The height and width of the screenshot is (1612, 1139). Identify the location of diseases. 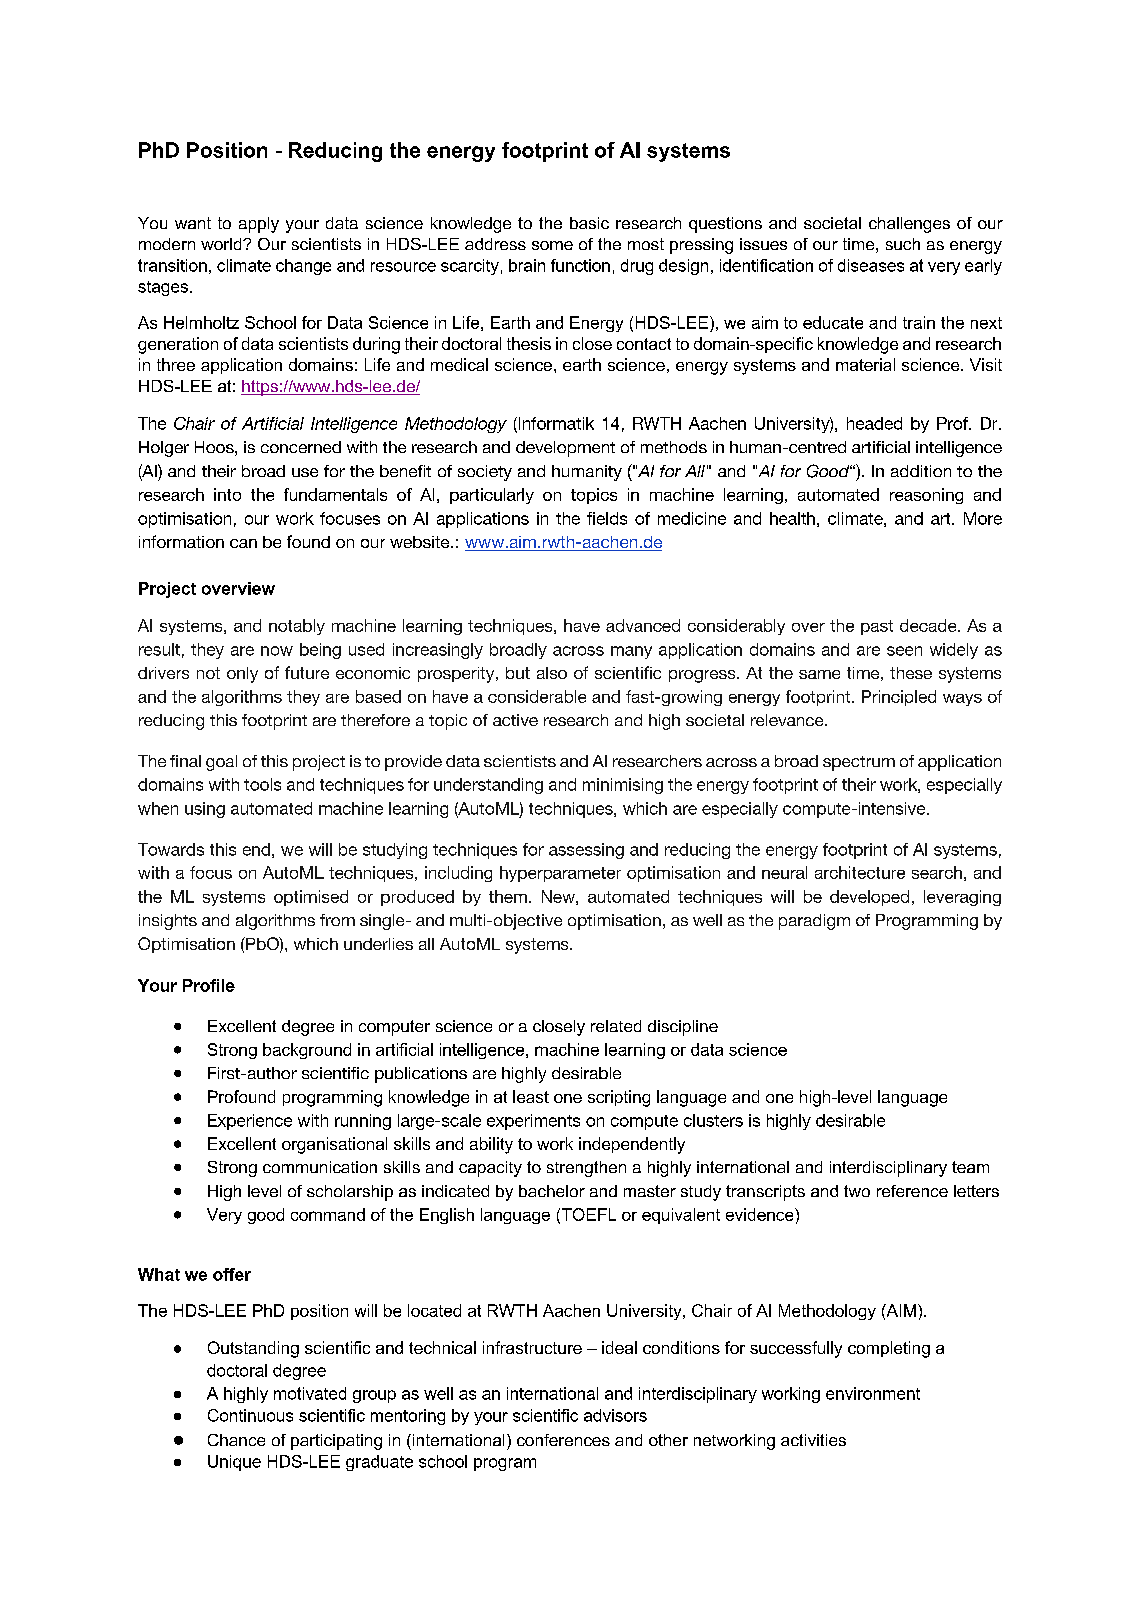
(871, 265).
